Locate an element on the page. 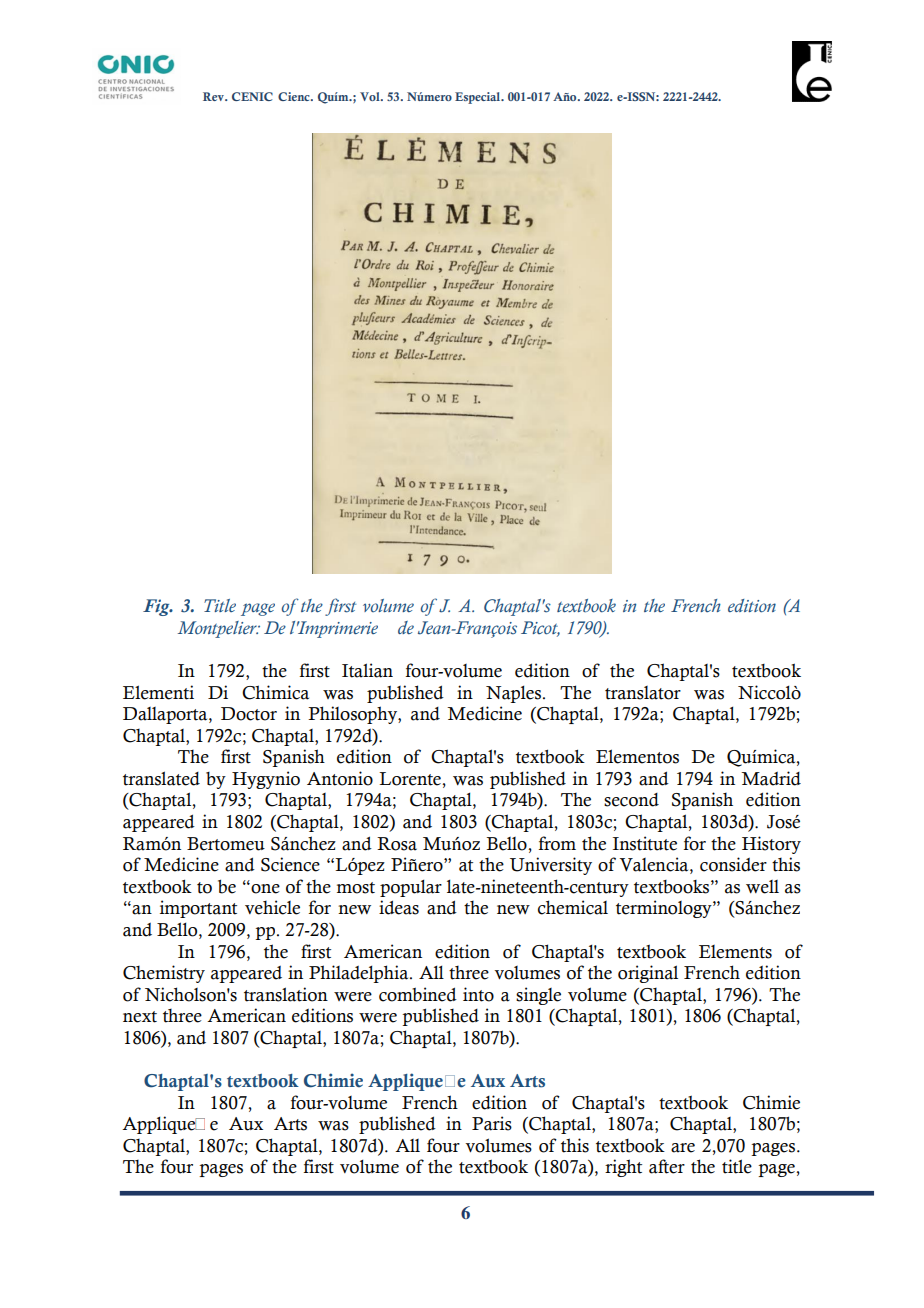 The image size is (924, 1308). Doctor is located at coordinates (249, 714).
